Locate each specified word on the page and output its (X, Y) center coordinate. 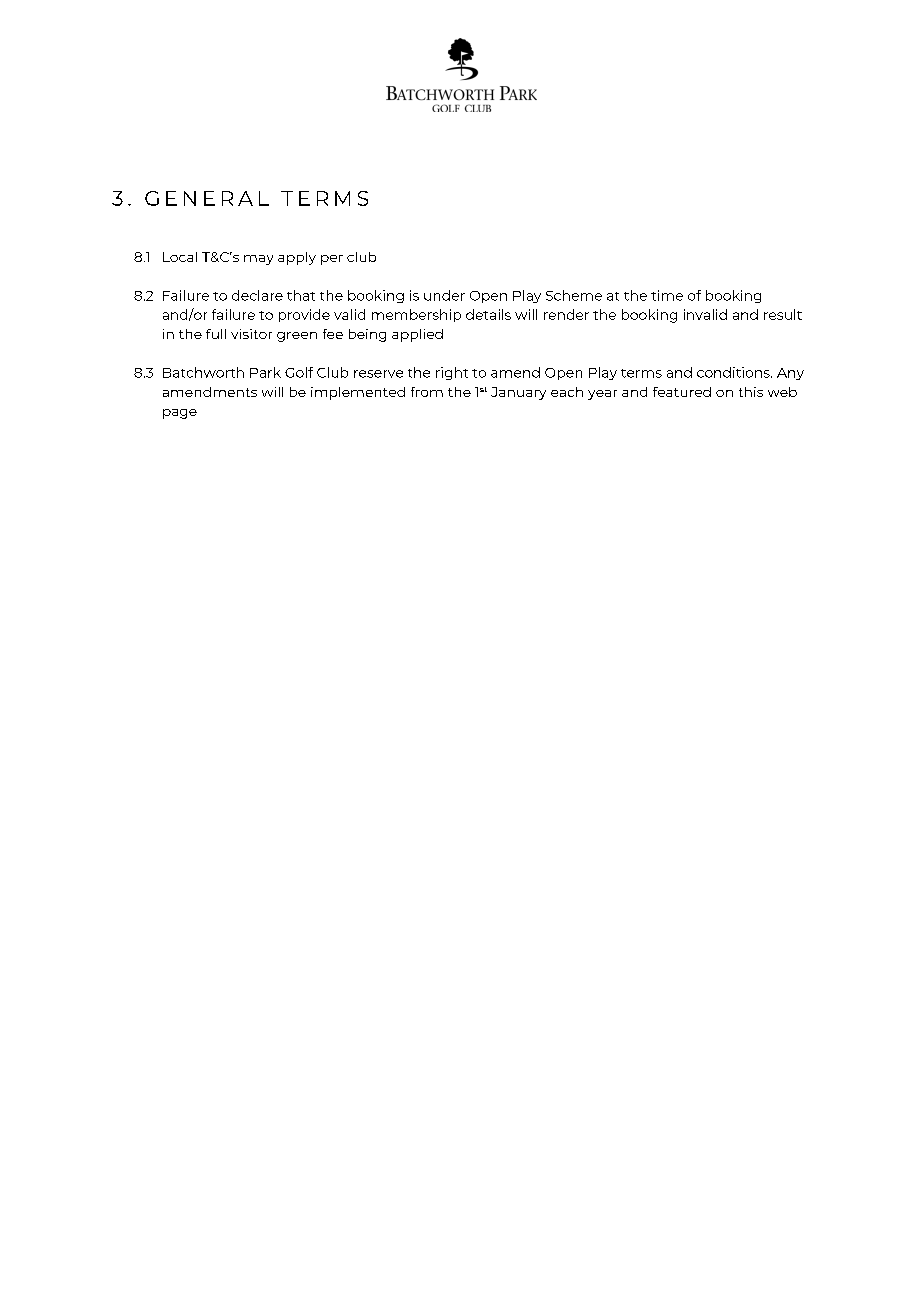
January (518, 393)
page (180, 414)
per (332, 260)
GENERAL (207, 198)
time (667, 295)
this (751, 392)
